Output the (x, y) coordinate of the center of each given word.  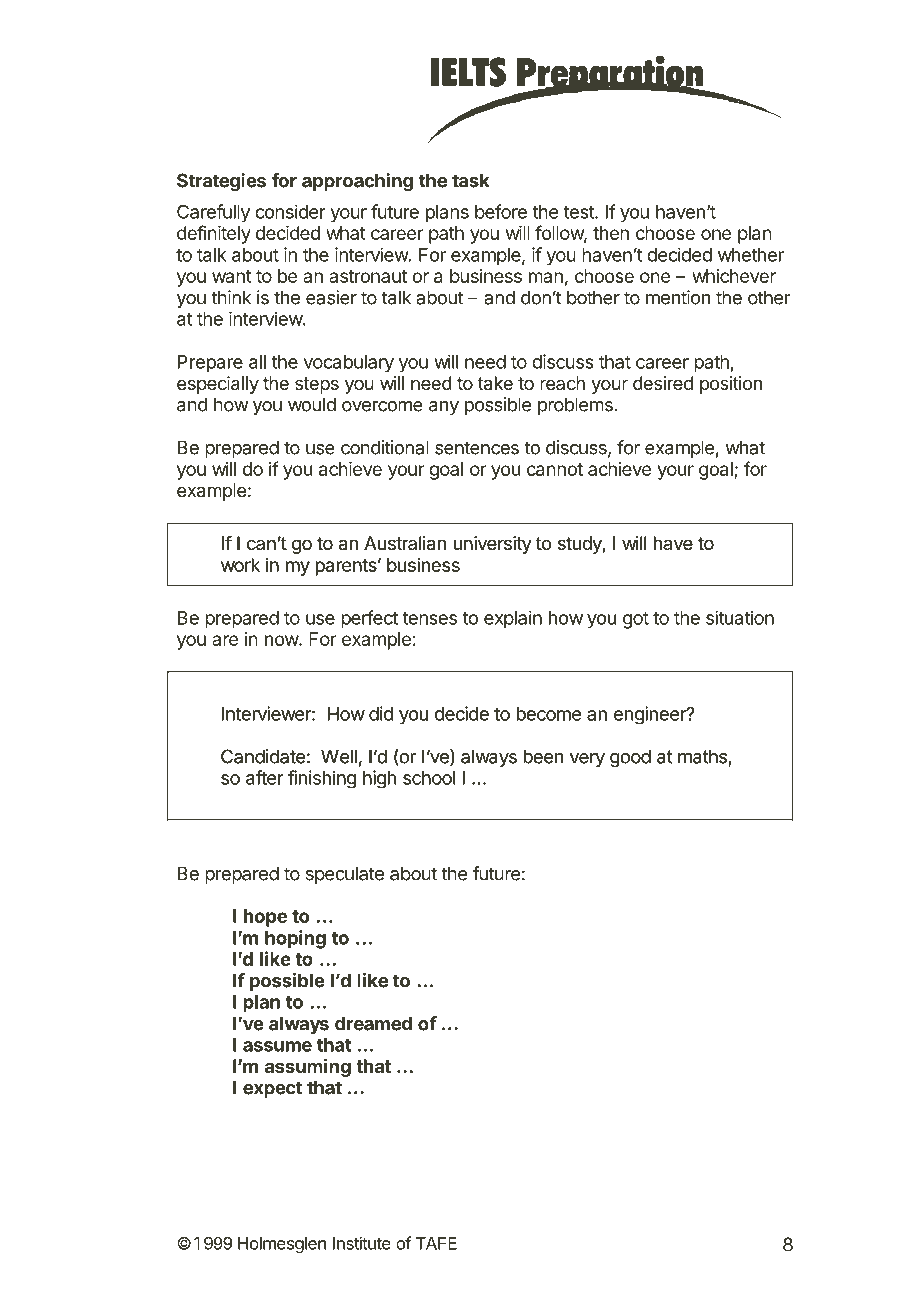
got (636, 620)
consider (290, 211)
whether (751, 255)
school (429, 778)
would (312, 404)
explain (513, 619)
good (630, 758)
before (501, 211)
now (282, 640)
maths (702, 756)
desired (663, 383)
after (265, 777)
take (495, 383)
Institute (362, 1243)
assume (277, 1046)
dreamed (373, 1023)
